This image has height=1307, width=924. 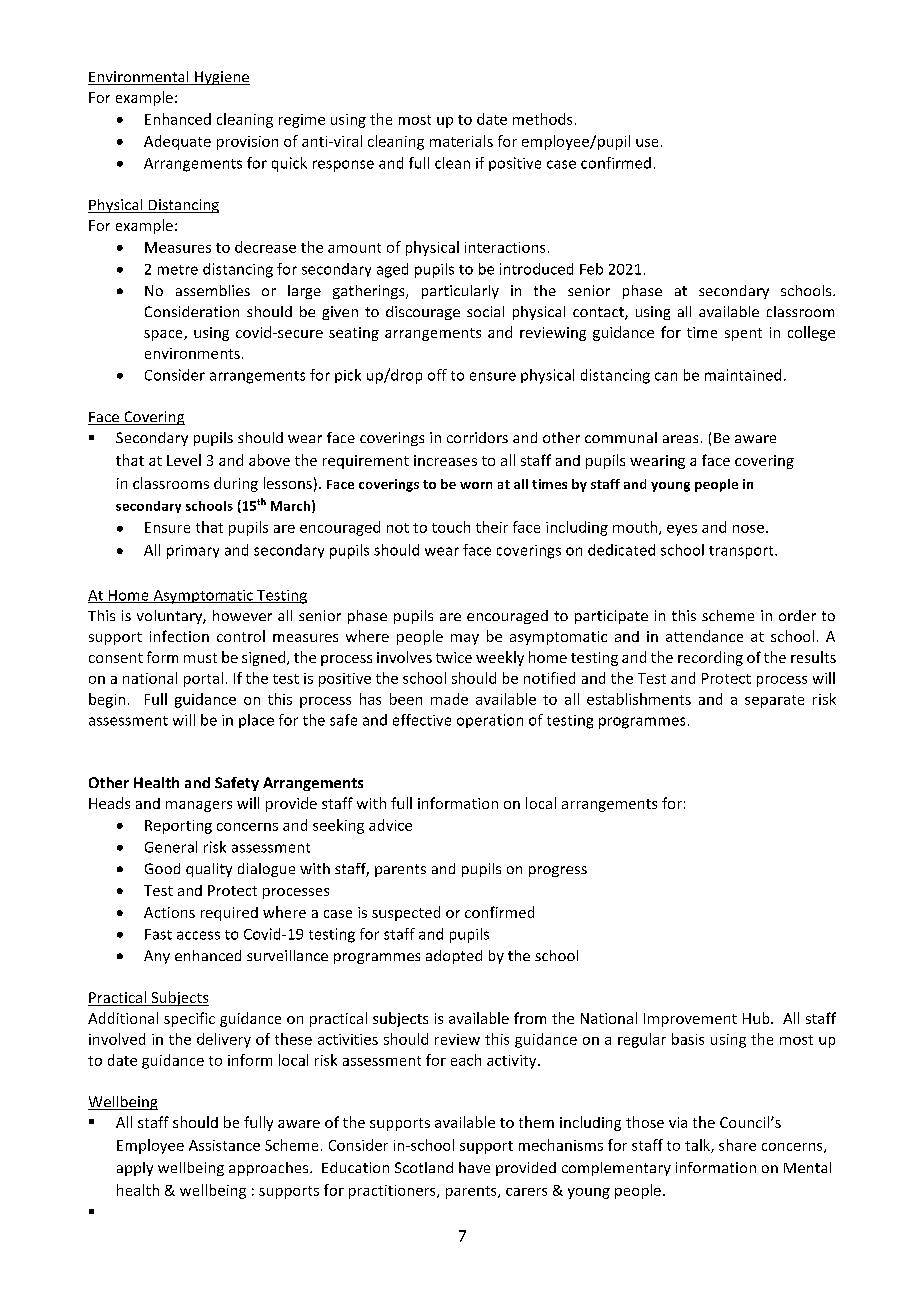 What do you see at coordinates (647, 143) in the image?
I see `use` at bounding box center [647, 143].
